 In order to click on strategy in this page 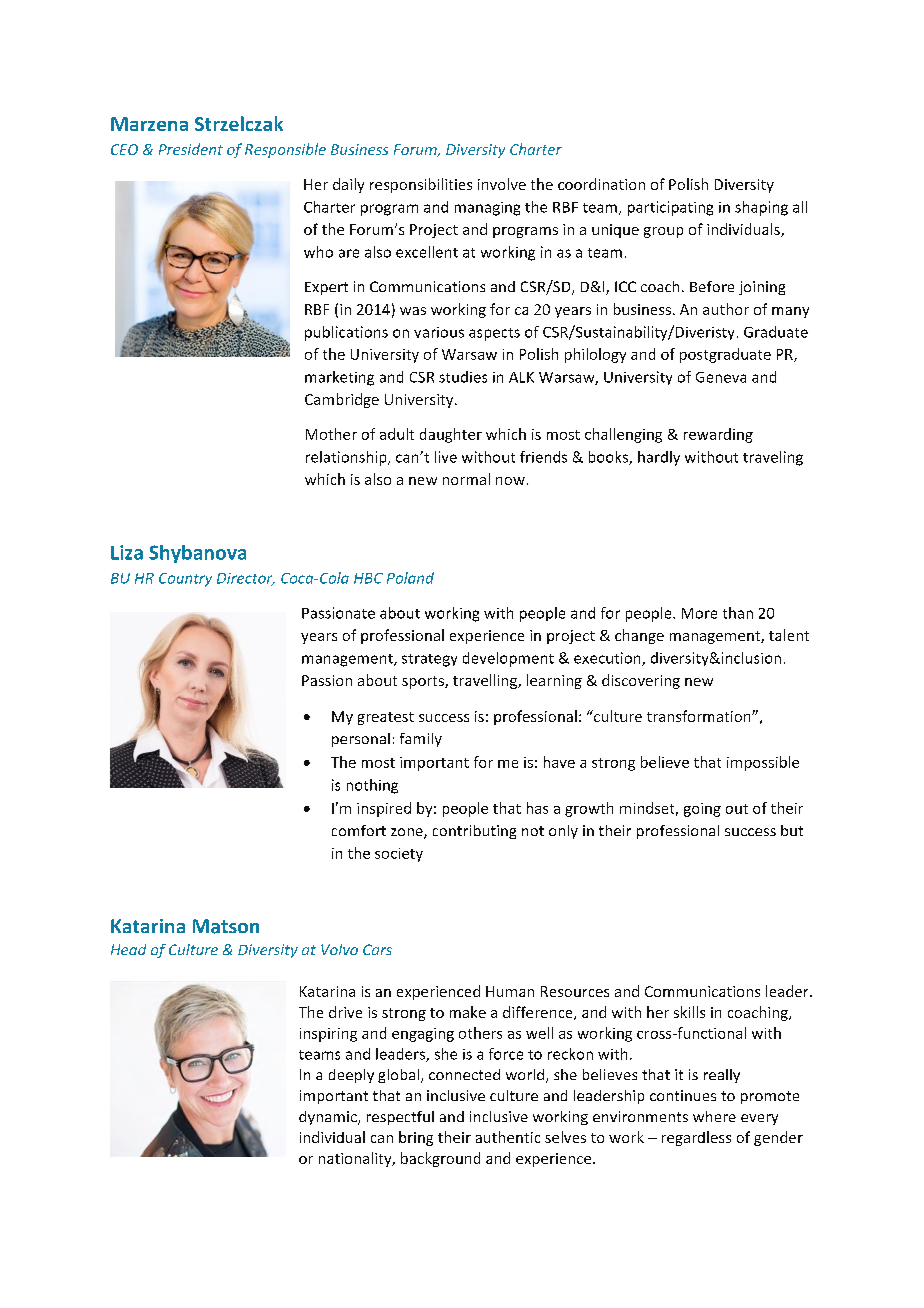, I will do `click(429, 660)`.
